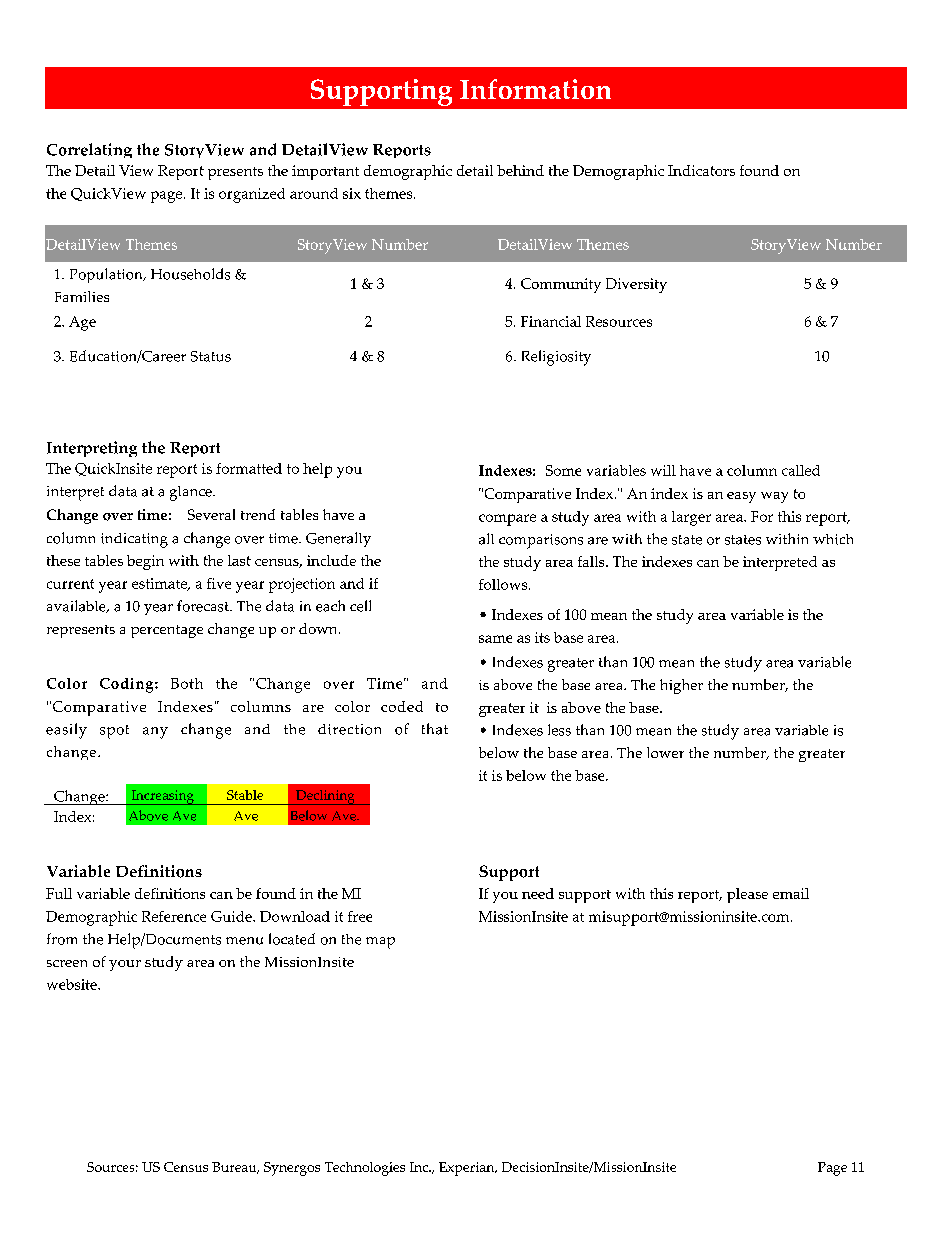 Image resolution: width=952 pixels, height=1233 pixels. What do you see at coordinates (741, 497) in the screenshot?
I see `easy` at bounding box center [741, 497].
